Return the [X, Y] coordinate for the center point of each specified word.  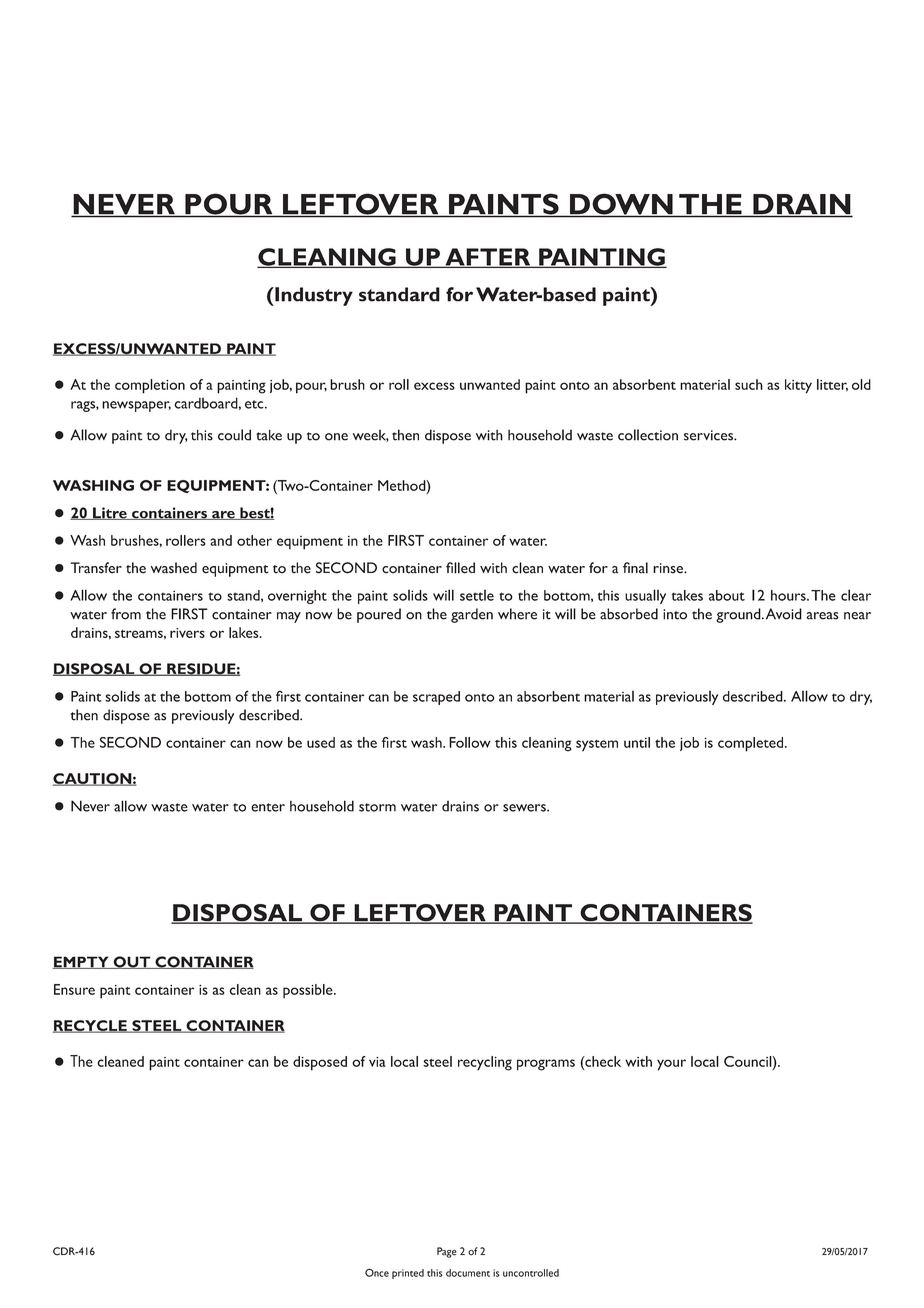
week [371, 436]
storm [377, 807]
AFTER [488, 258]
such [749, 384]
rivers [187, 633]
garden [472, 615]
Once [377, 1272]
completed [752, 744]
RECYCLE [91, 1026]
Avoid [784, 614]
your [671, 1065]
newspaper [136, 406]
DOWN [621, 205]
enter [268, 807]
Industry [313, 296]
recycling [485, 1063]
